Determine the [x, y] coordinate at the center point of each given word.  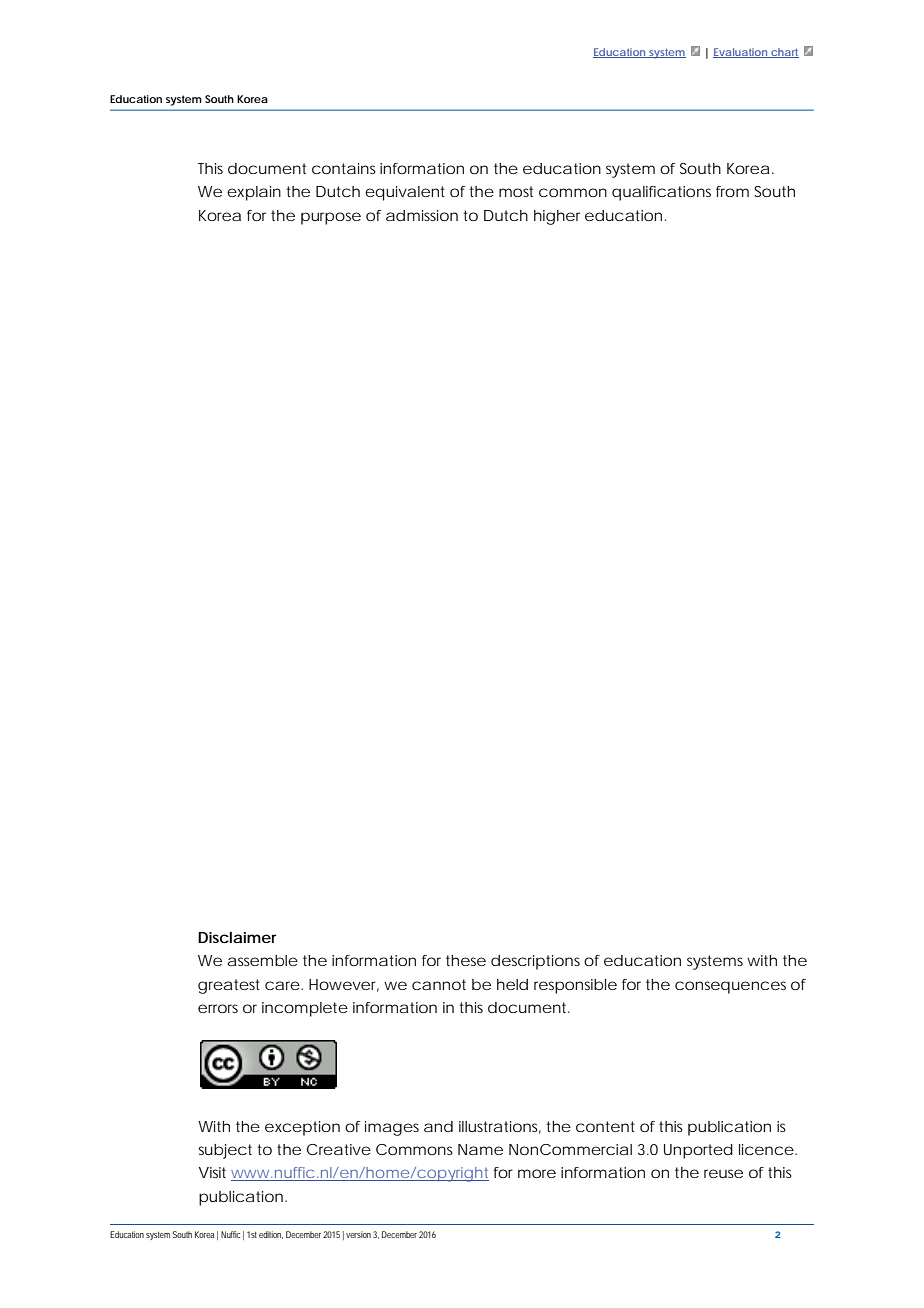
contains [344, 168]
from [732, 191]
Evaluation [741, 53]
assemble [263, 960]
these [466, 960]
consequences [730, 987]
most [516, 191]
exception [302, 1128]
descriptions [535, 962]
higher [557, 217]
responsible [575, 986]
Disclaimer [237, 937]
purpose [331, 218]
